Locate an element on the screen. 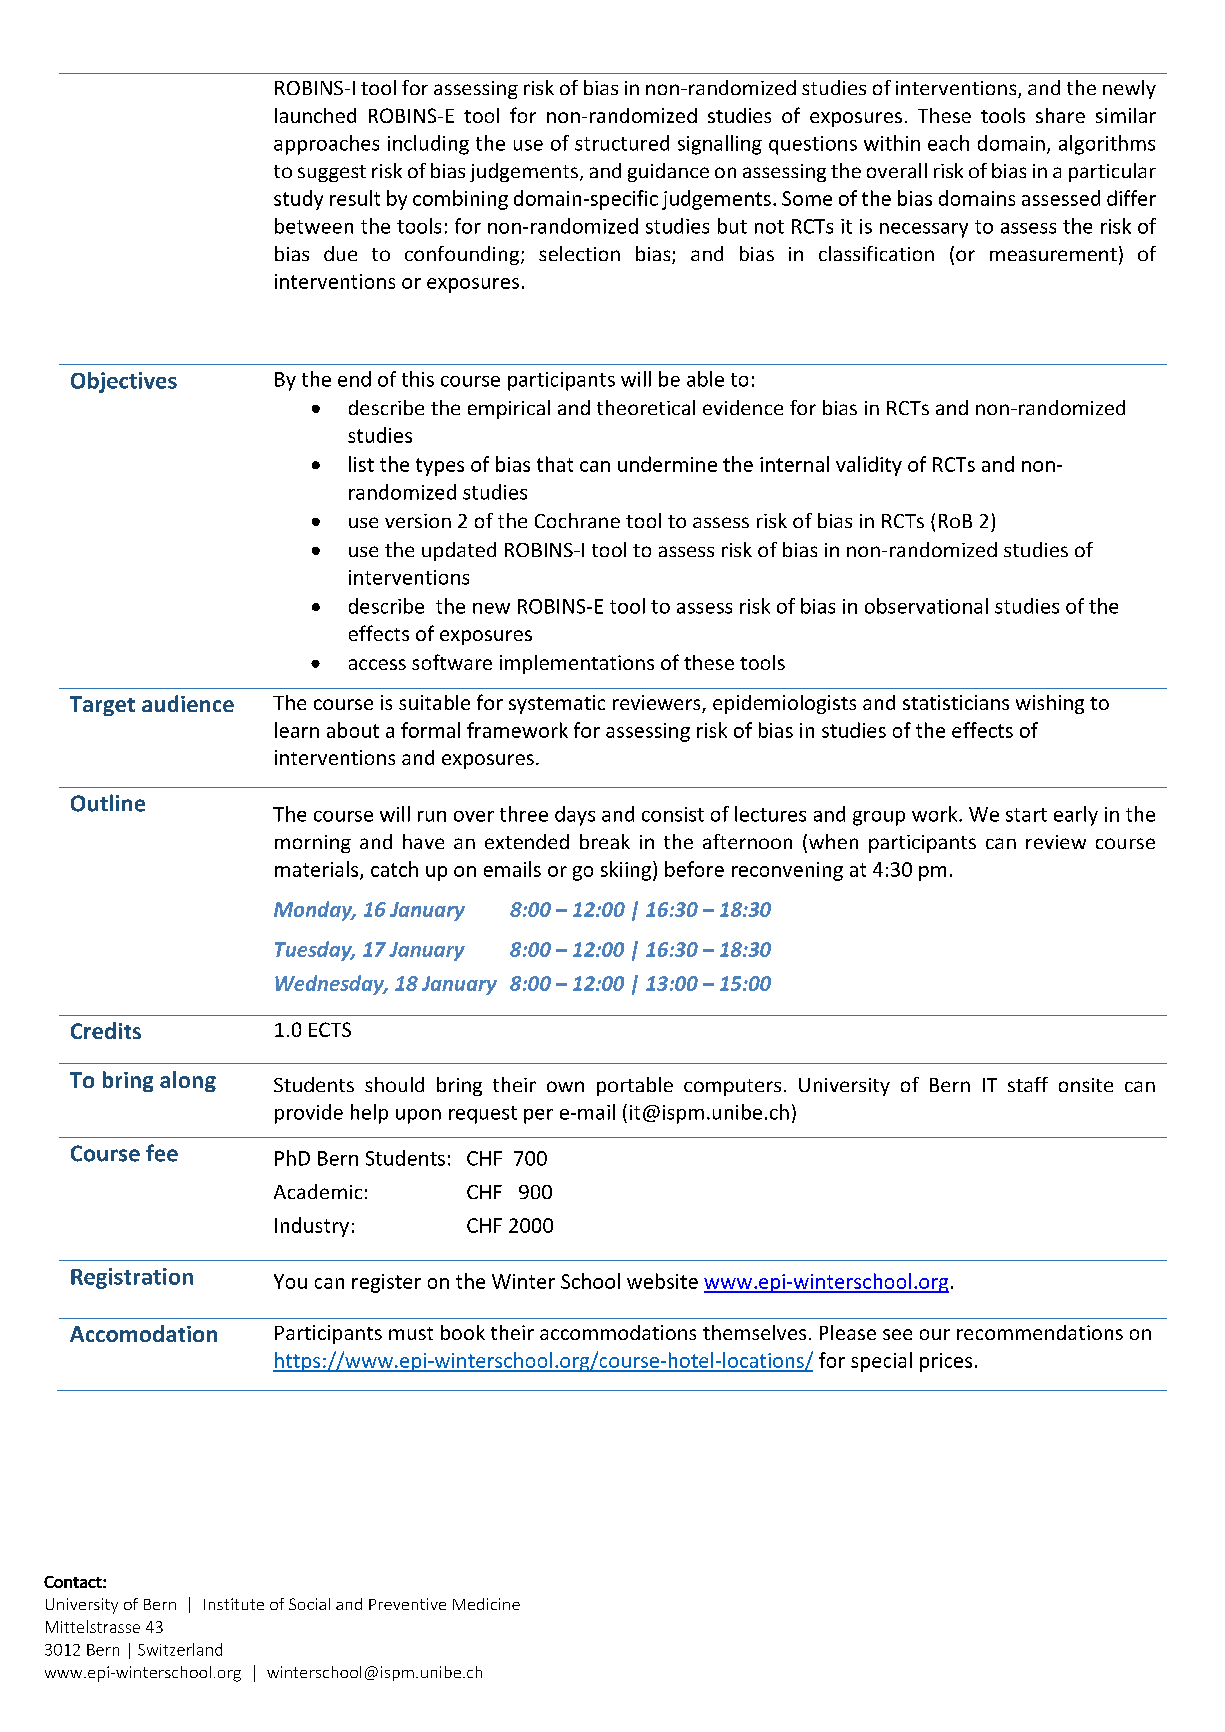  launched is located at coordinates (315, 115).
